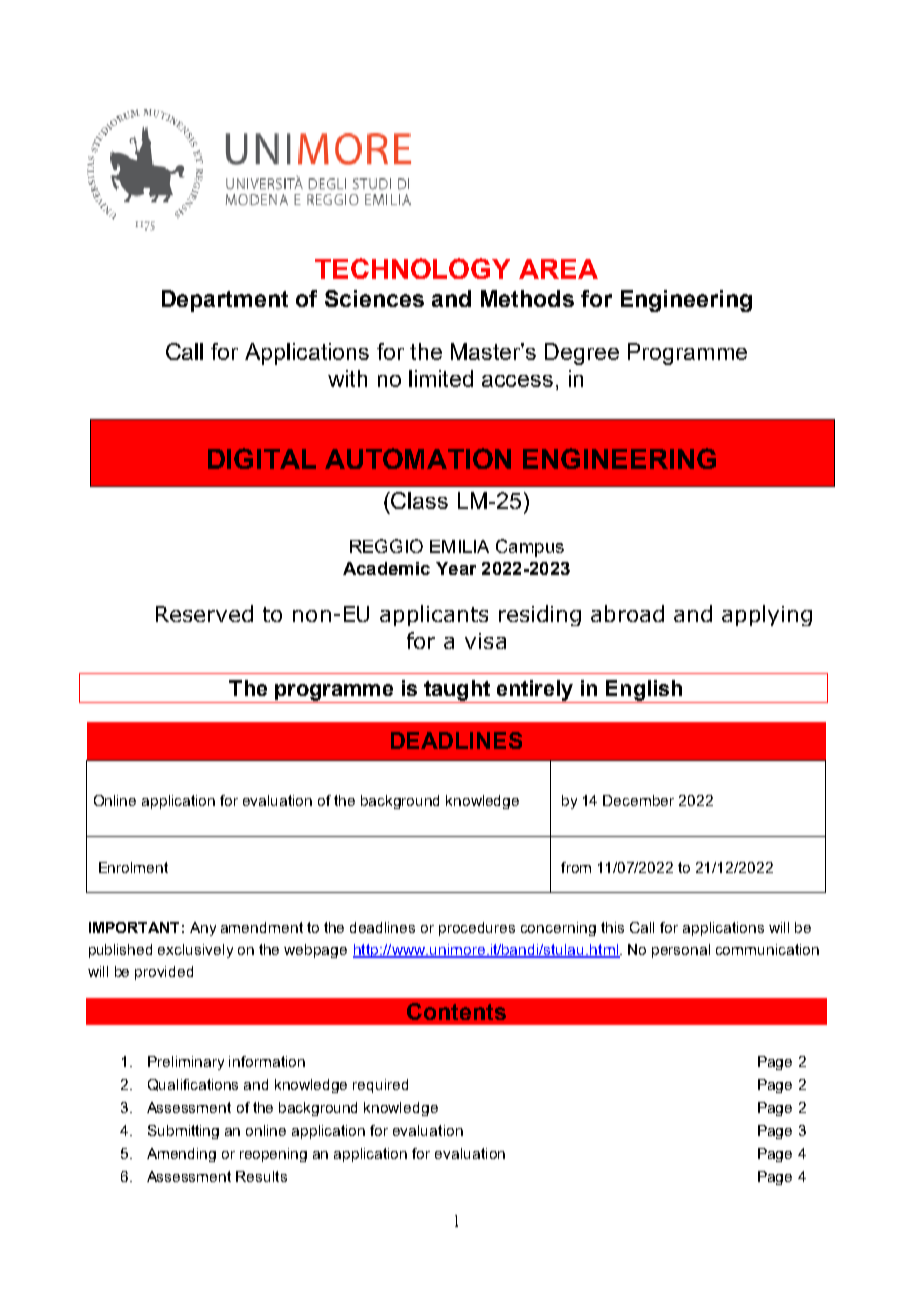 This image has width=924, height=1308. Describe the element at coordinates (380, 1086) in the image. I see `required` at that location.
